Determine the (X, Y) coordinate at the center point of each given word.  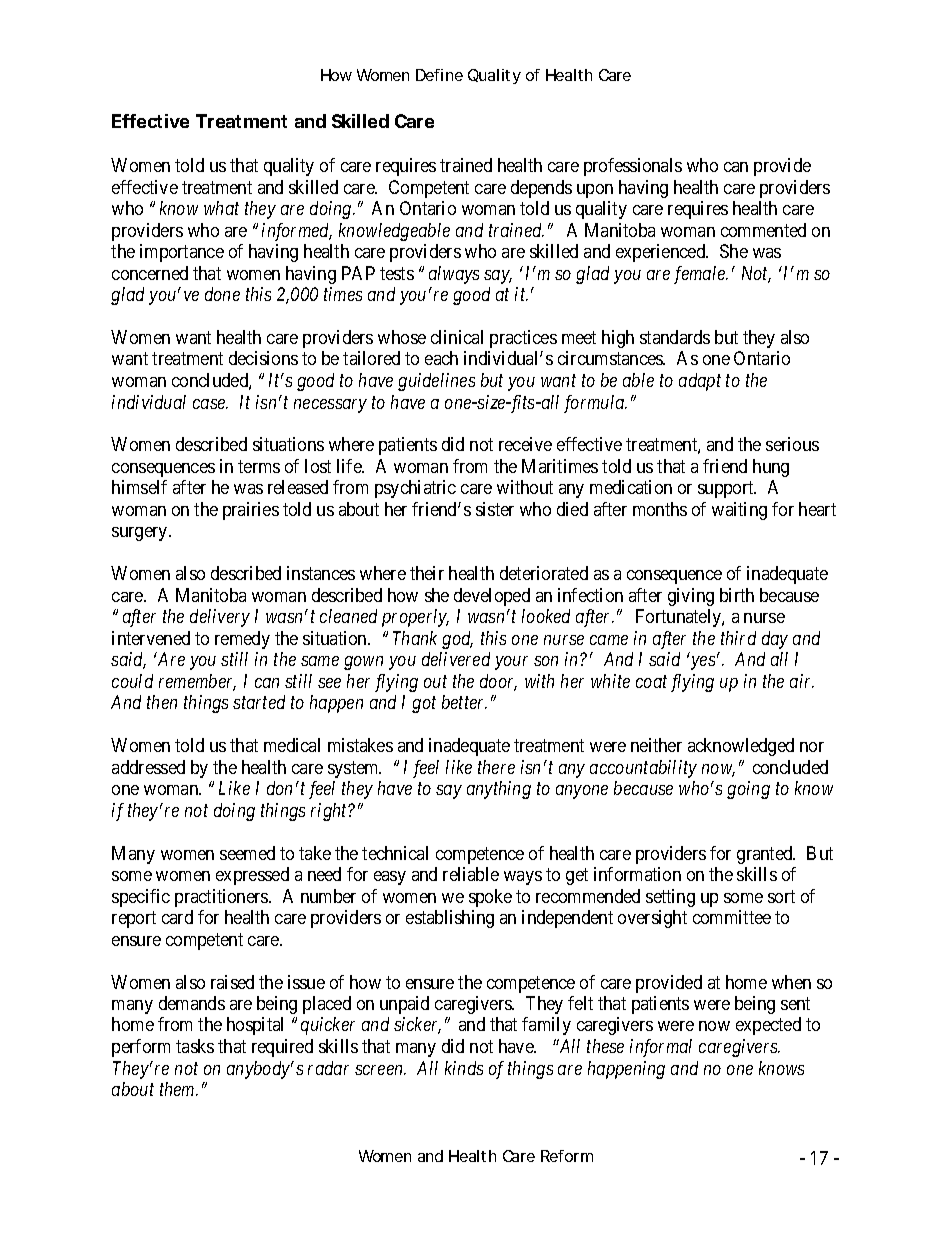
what (221, 208)
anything (499, 790)
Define (439, 75)
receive (525, 444)
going (748, 790)
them (179, 1089)
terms (259, 466)
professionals (633, 167)
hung (771, 468)
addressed (148, 767)
